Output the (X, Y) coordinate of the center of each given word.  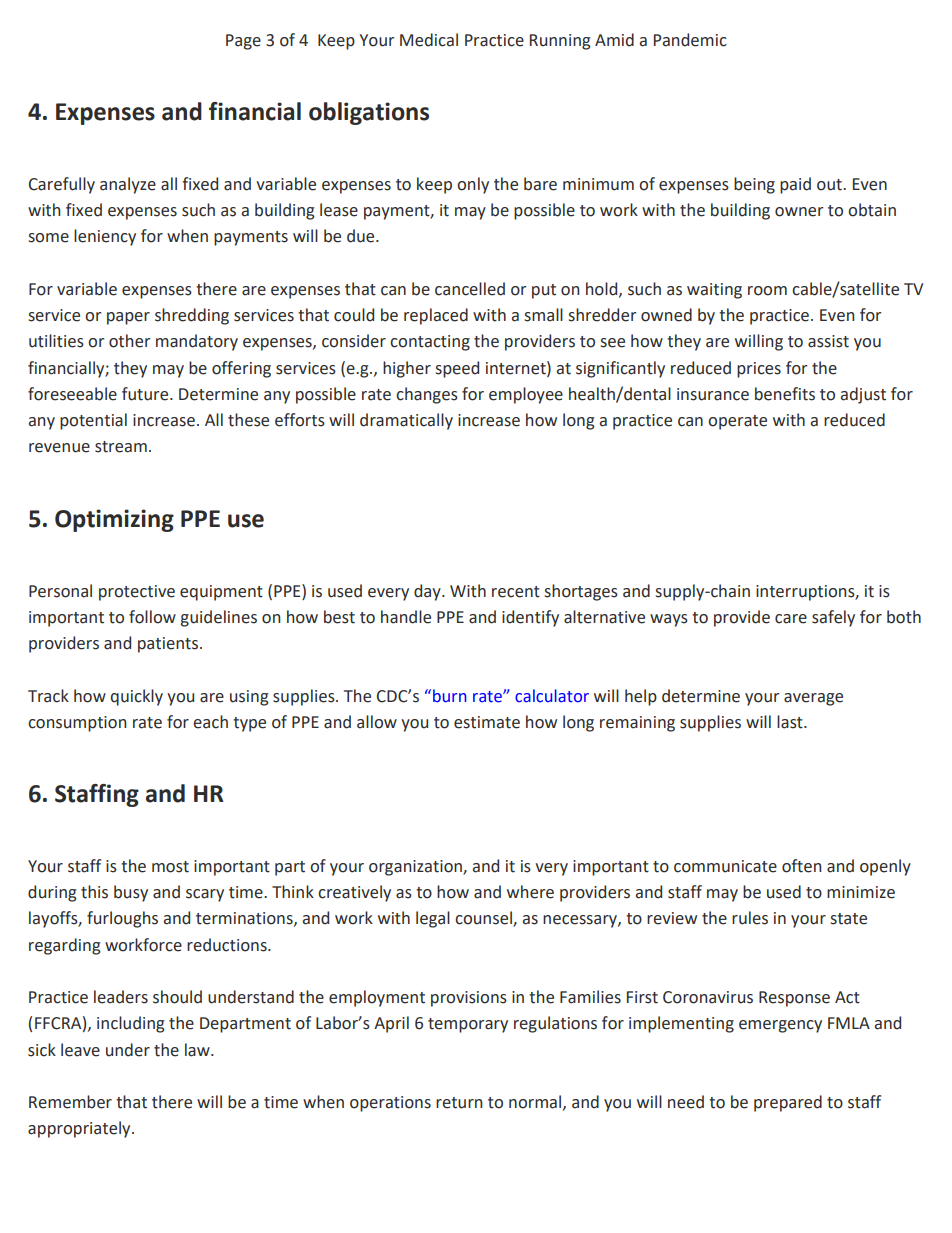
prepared (788, 1103)
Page (243, 42)
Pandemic (690, 40)
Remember (70, 1102)
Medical (429, 40)
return (459, 1103)
